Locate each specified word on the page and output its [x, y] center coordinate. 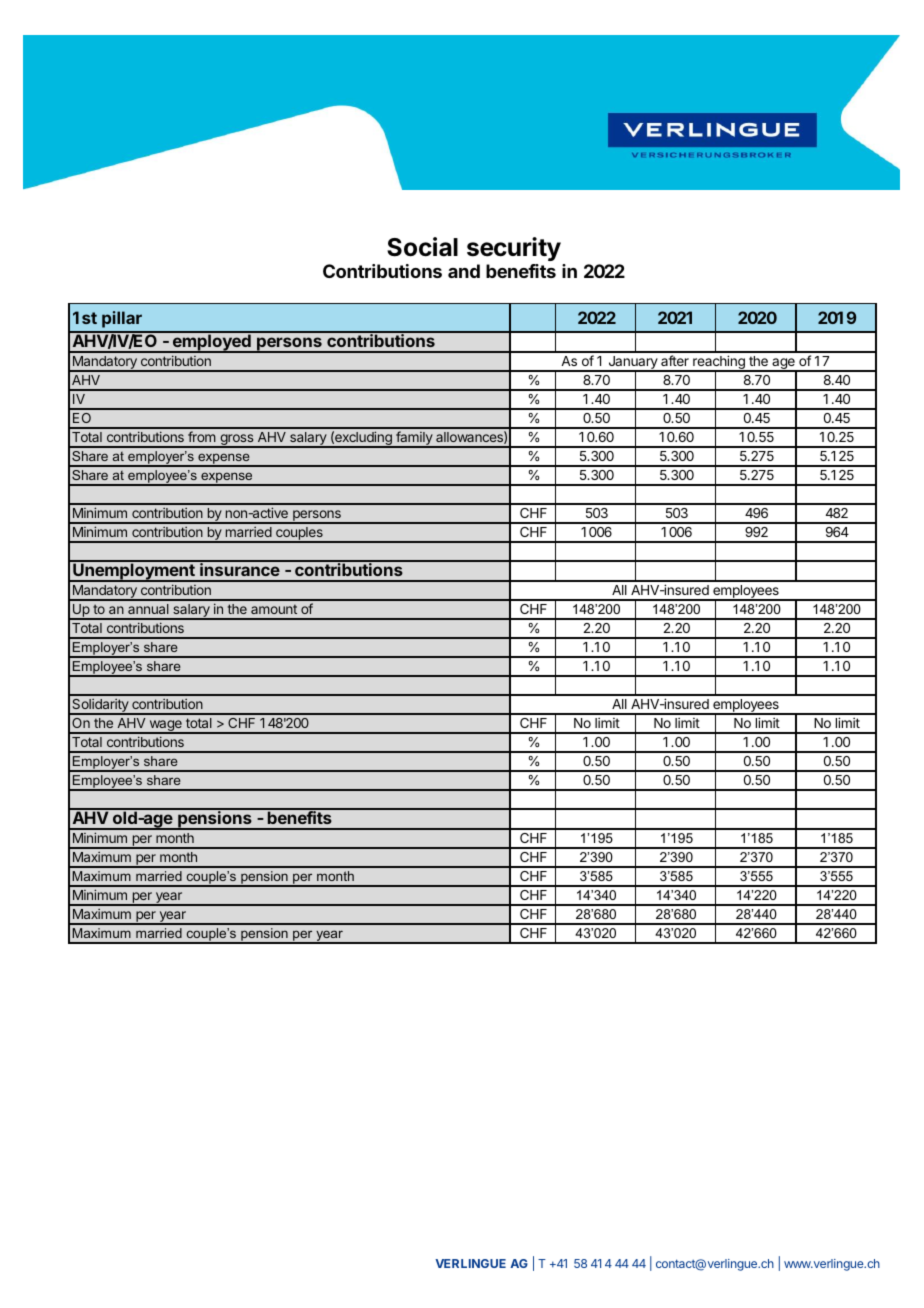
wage [165, 727]
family [414, 439]
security [514, 249]
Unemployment [134, 571]
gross [237, 441]
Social [422, 247]
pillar [122, 319]
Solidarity [100, 707]
